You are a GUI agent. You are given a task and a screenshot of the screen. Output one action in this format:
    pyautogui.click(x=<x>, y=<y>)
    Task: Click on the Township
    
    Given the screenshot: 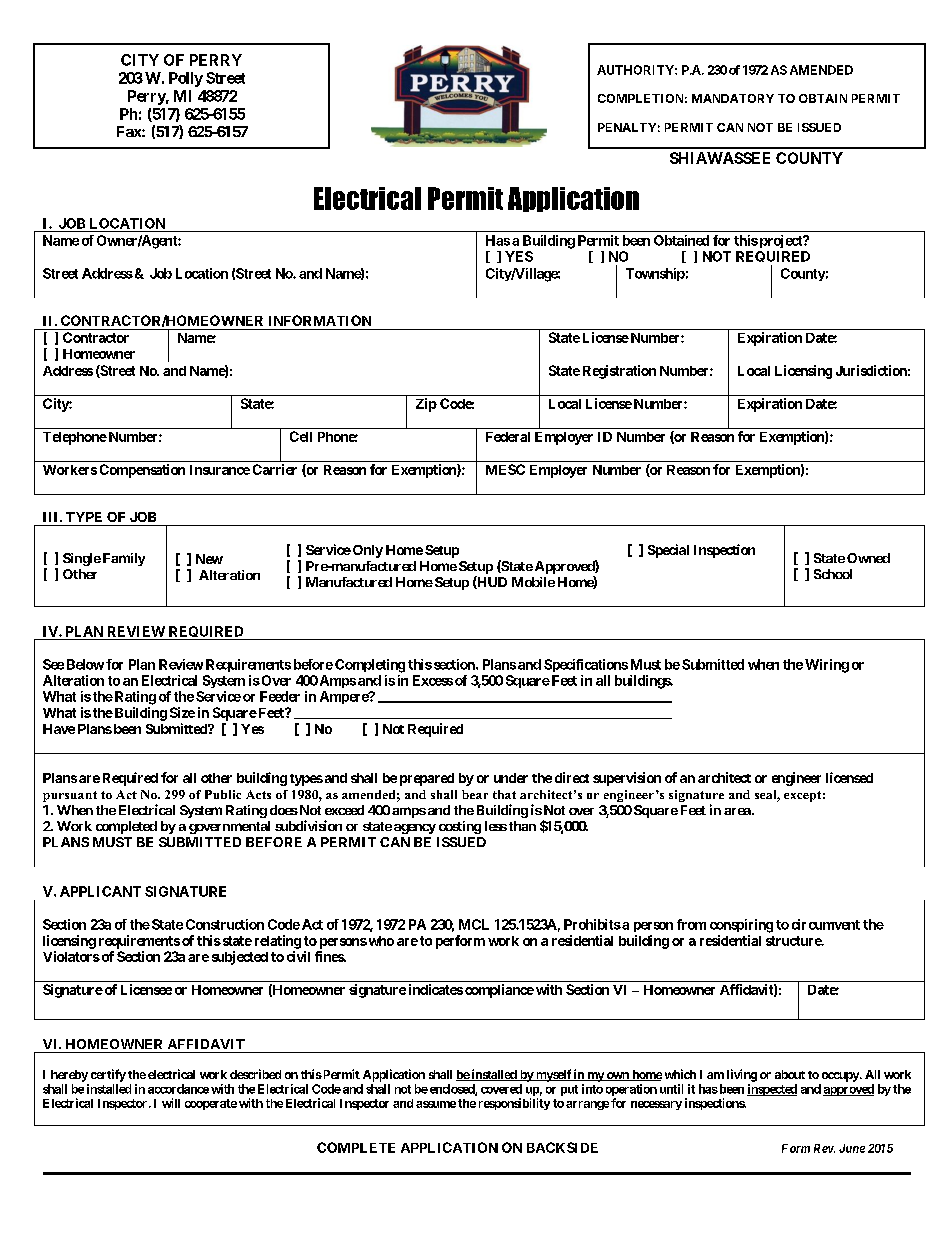 What is the action you would take?
    pyautogui.click(x=655, y=274)
